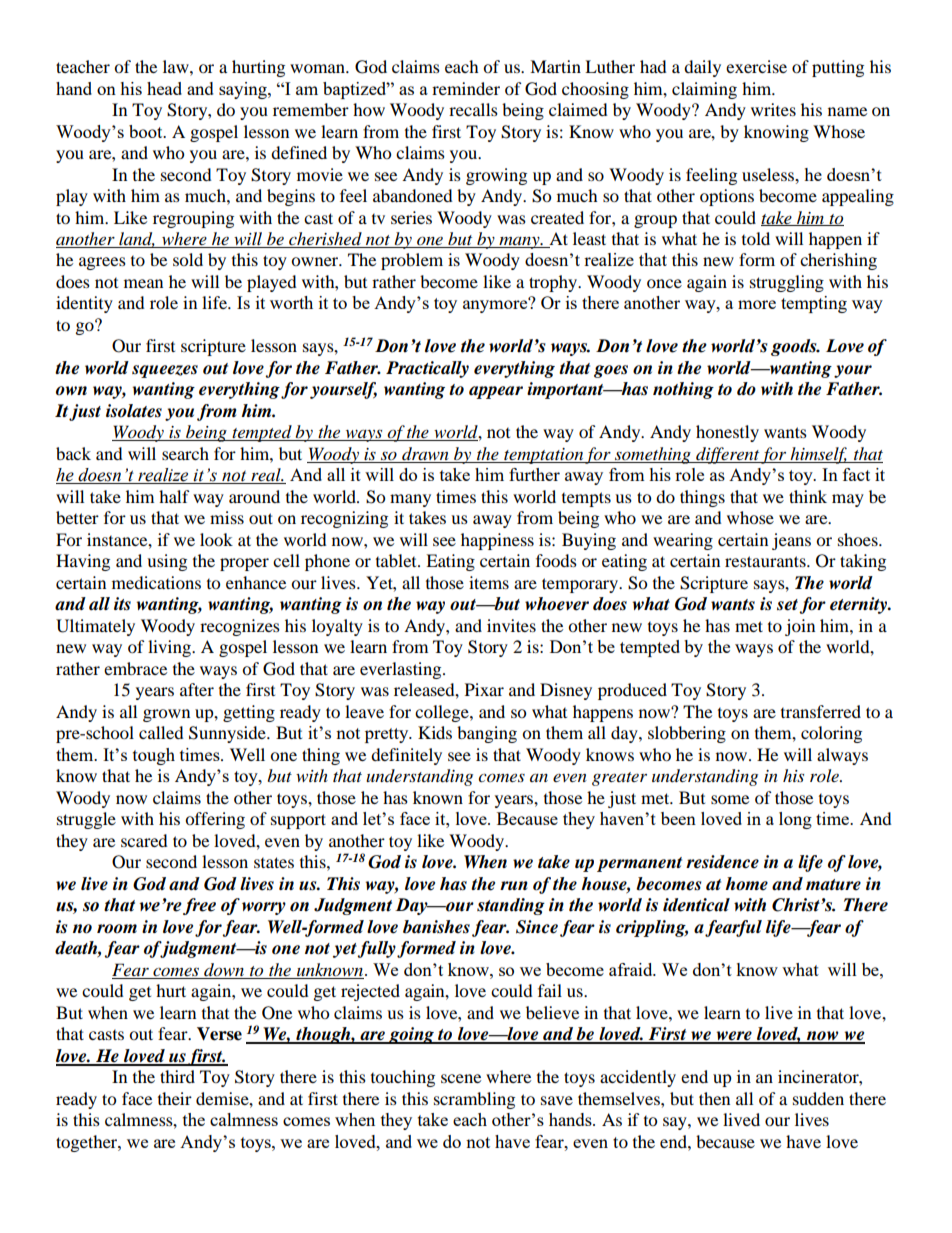 This image has height=1233, width=952. I want to click on third, so click(177, 1076).
